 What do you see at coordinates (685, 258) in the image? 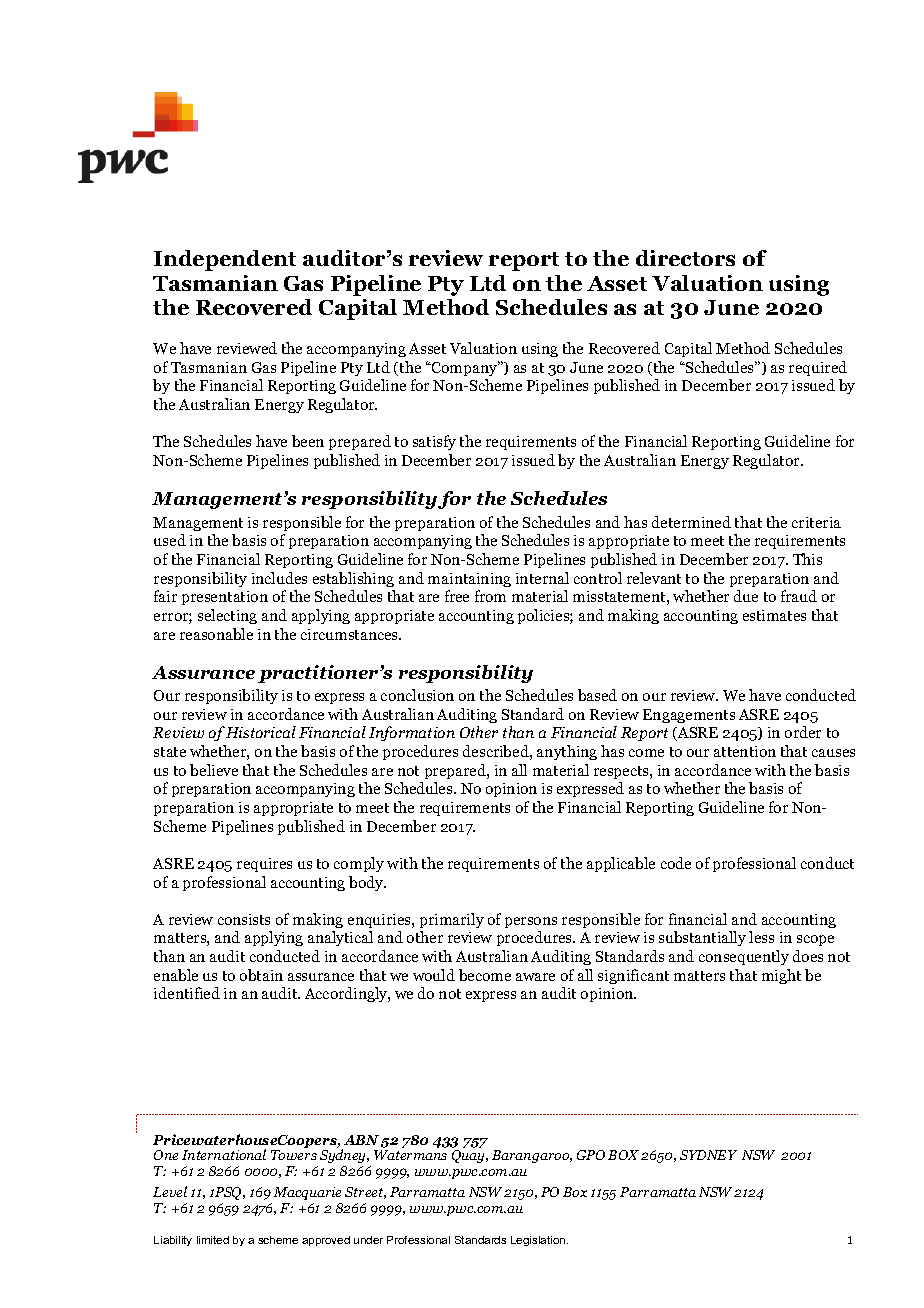
I see `directors` at bounding box center [685, 258].
